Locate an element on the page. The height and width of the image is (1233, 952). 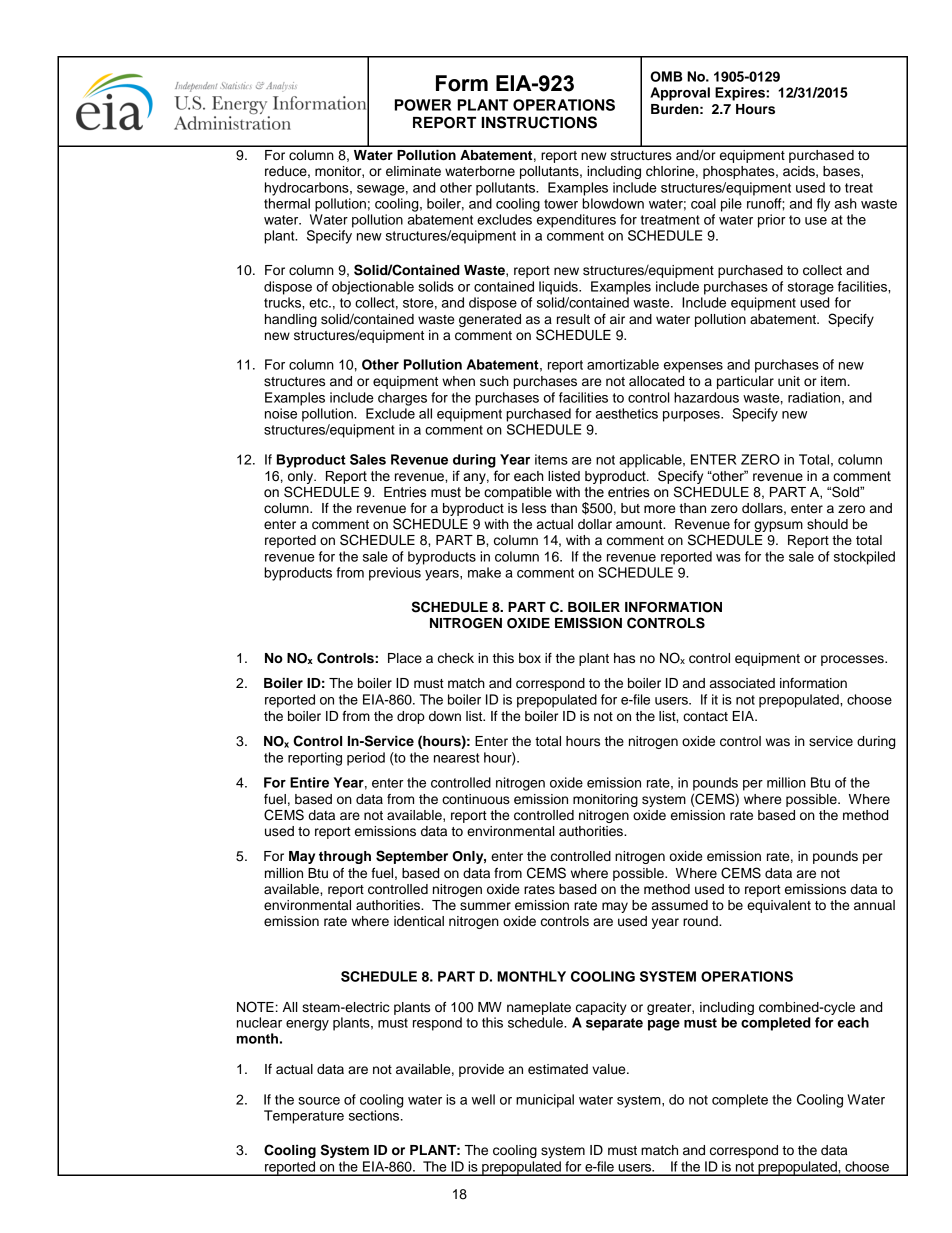
through is located at coordinates (345, 857).
